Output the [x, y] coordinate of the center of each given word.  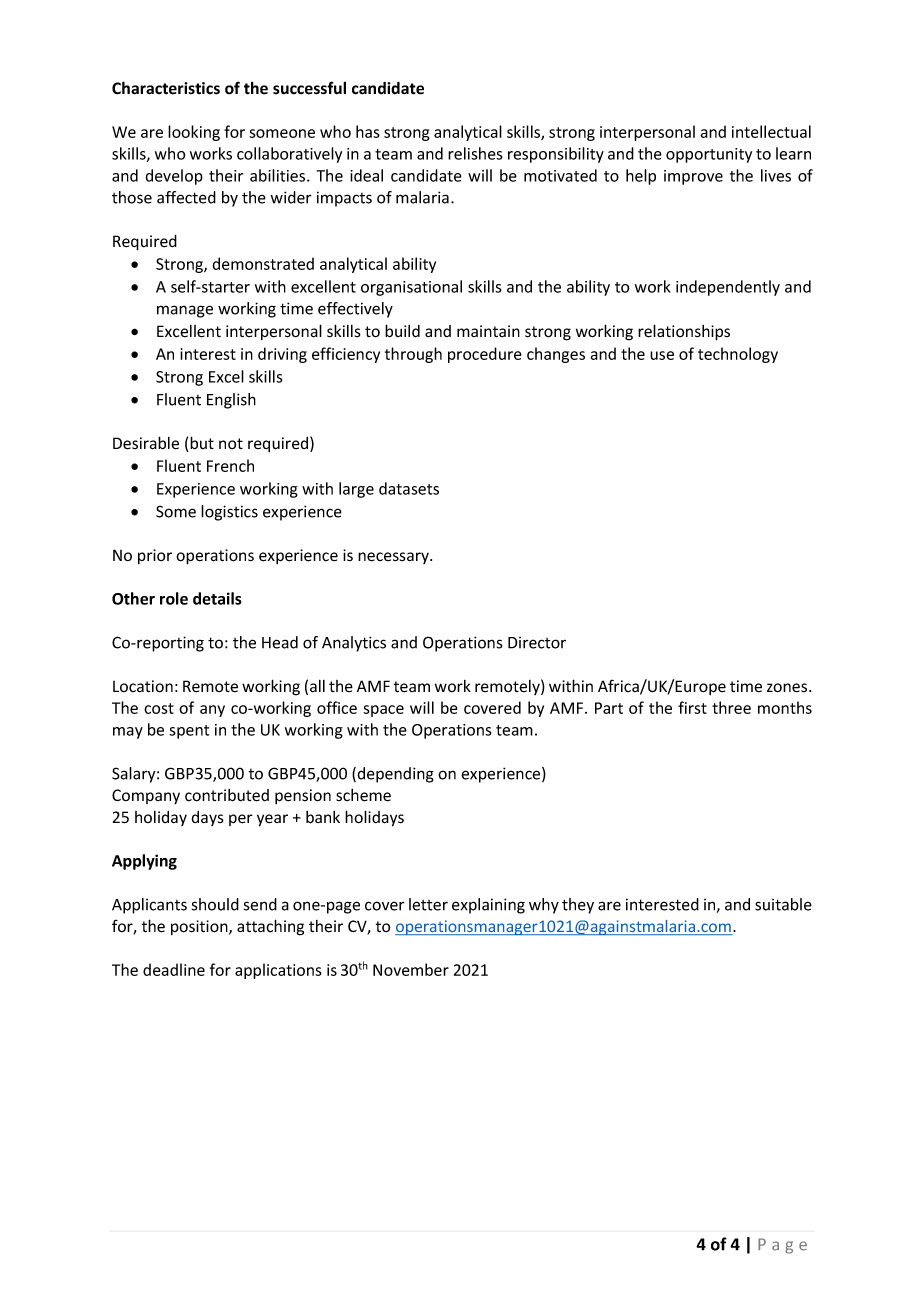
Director [537, 643]
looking [194, 133]
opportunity [709, 155]
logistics [229, 513]
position [200, 927]
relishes [475, 153]
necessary [394, 558]
